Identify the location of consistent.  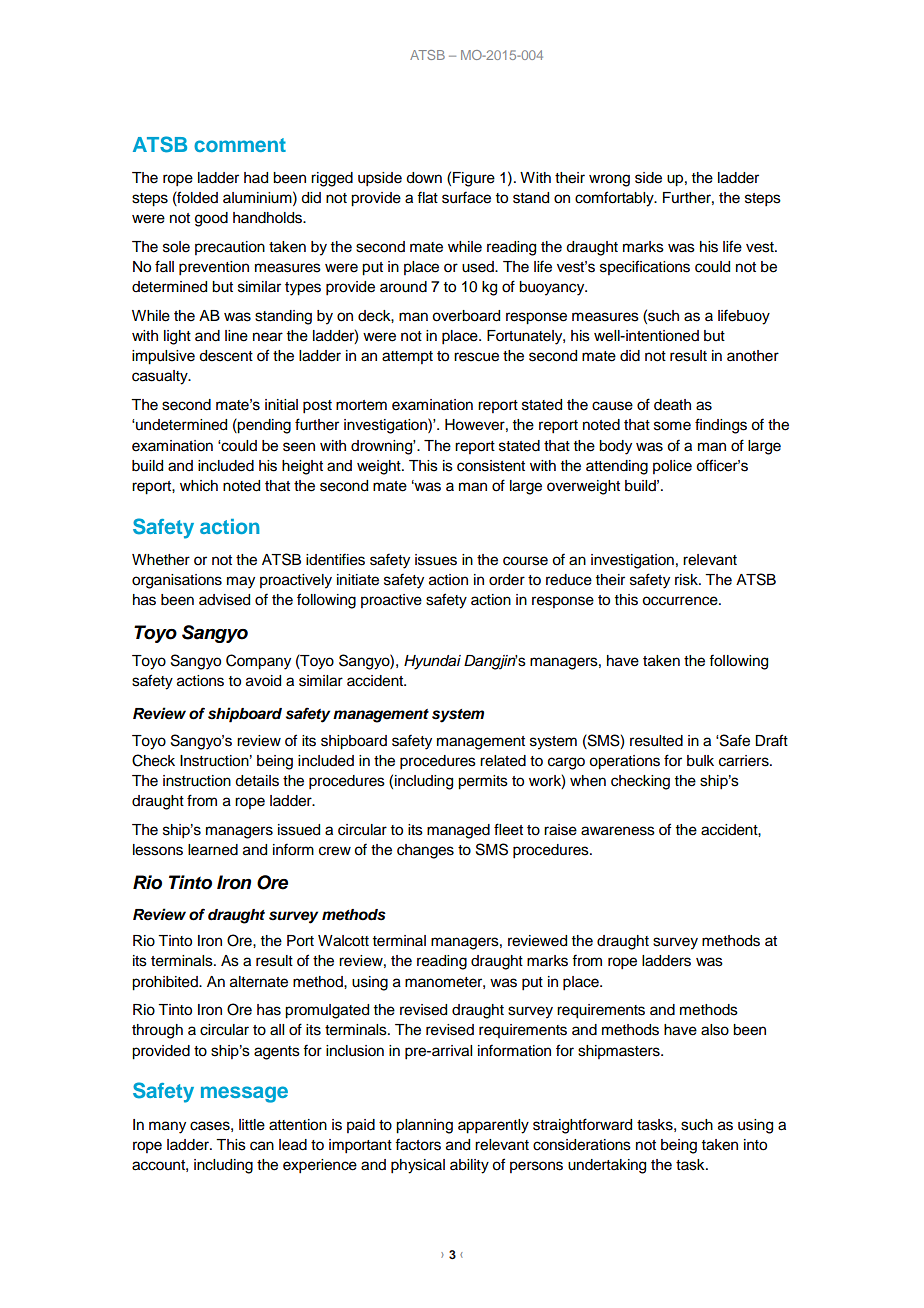
(491, 466).
